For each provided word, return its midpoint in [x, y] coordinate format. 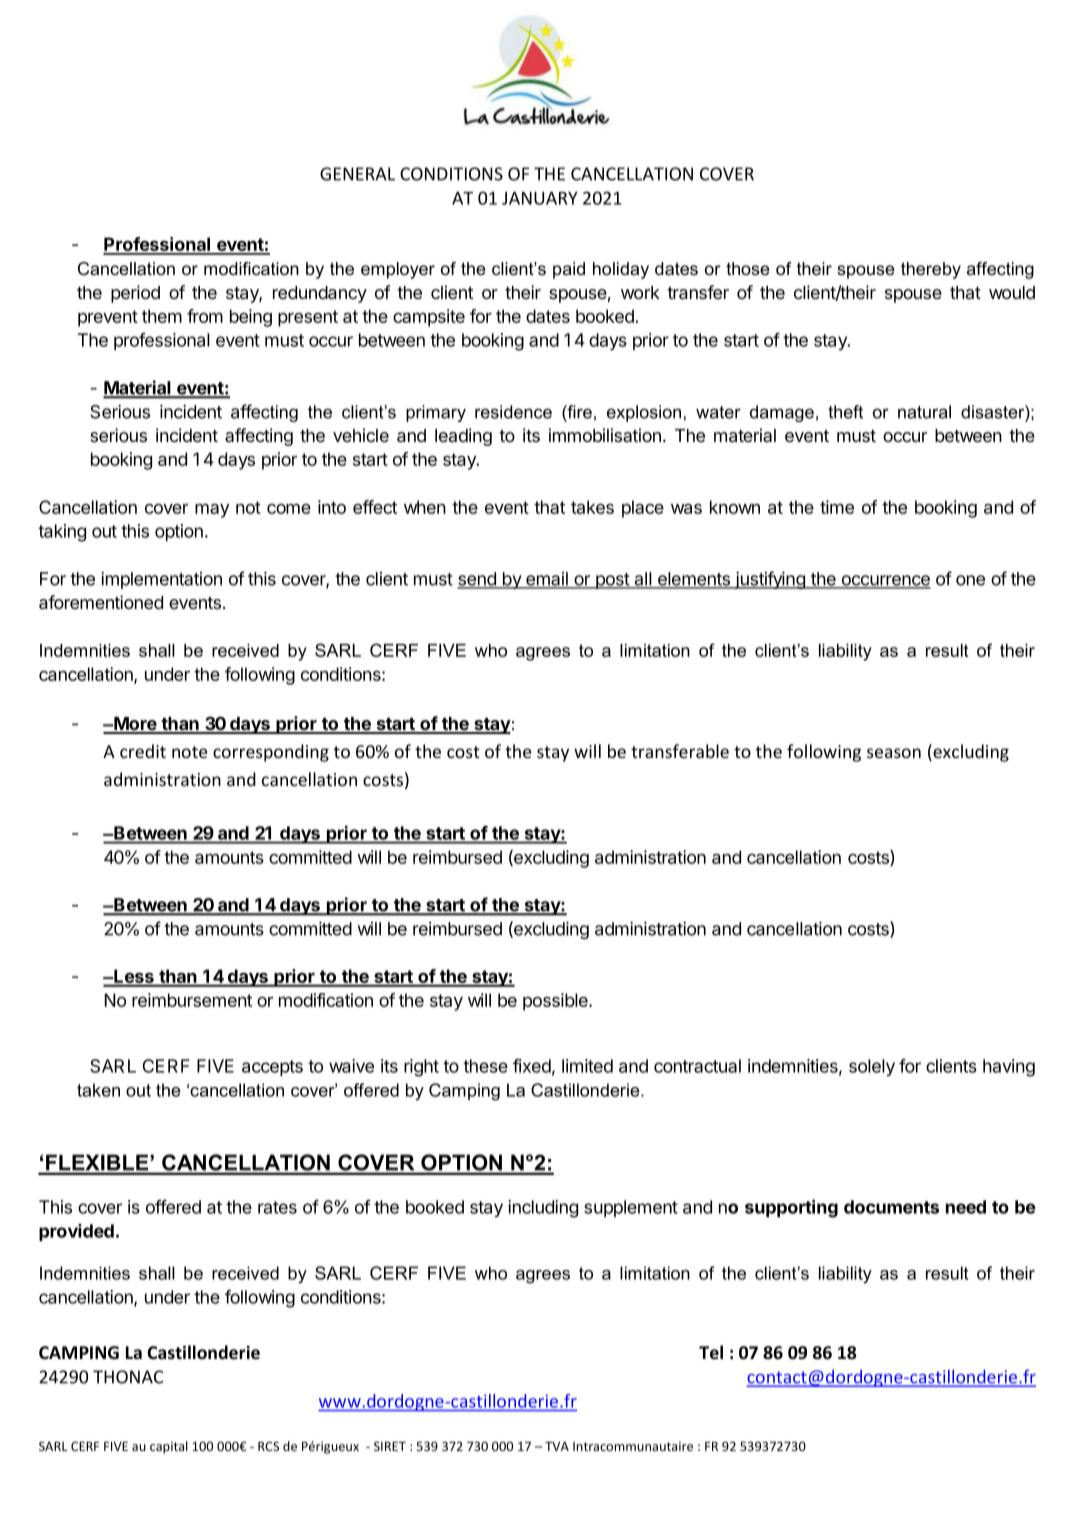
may [212, 510]
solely [872, 1068]
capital [169, 1447]
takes [592, 507]
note [190, 752]
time [837, 507]
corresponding [271, 753]
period [135, 294]
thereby [931, 270]
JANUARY [540, 198]
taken [98, 1090]
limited [587, 1066]
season [894, 753]
